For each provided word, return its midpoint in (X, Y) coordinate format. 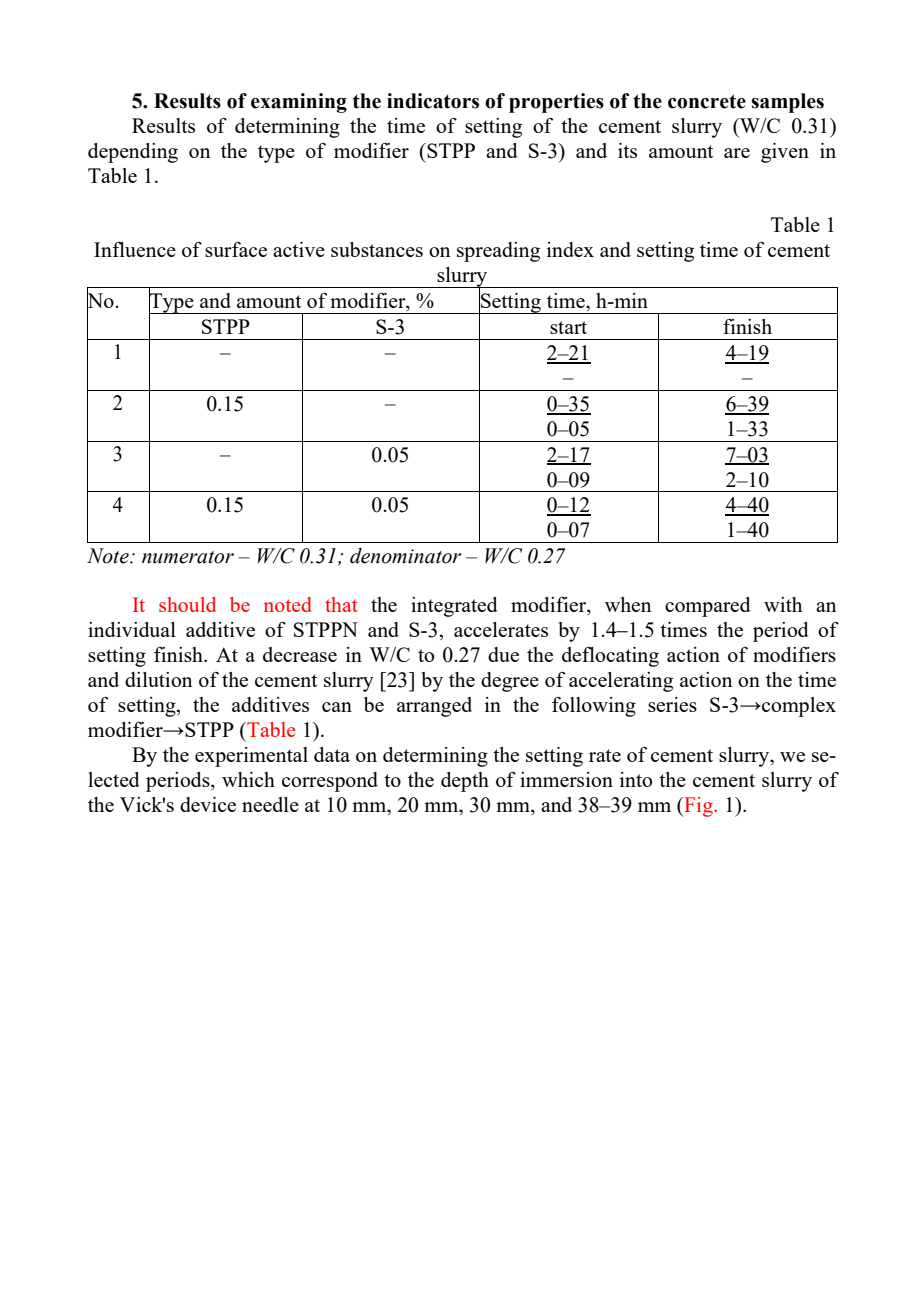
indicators (433, 101)
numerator (188, 557)
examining (299, 103)
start (568, 327)
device (208, 804)
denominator (405, 556)
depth (465, 782)
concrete (707, 101)
